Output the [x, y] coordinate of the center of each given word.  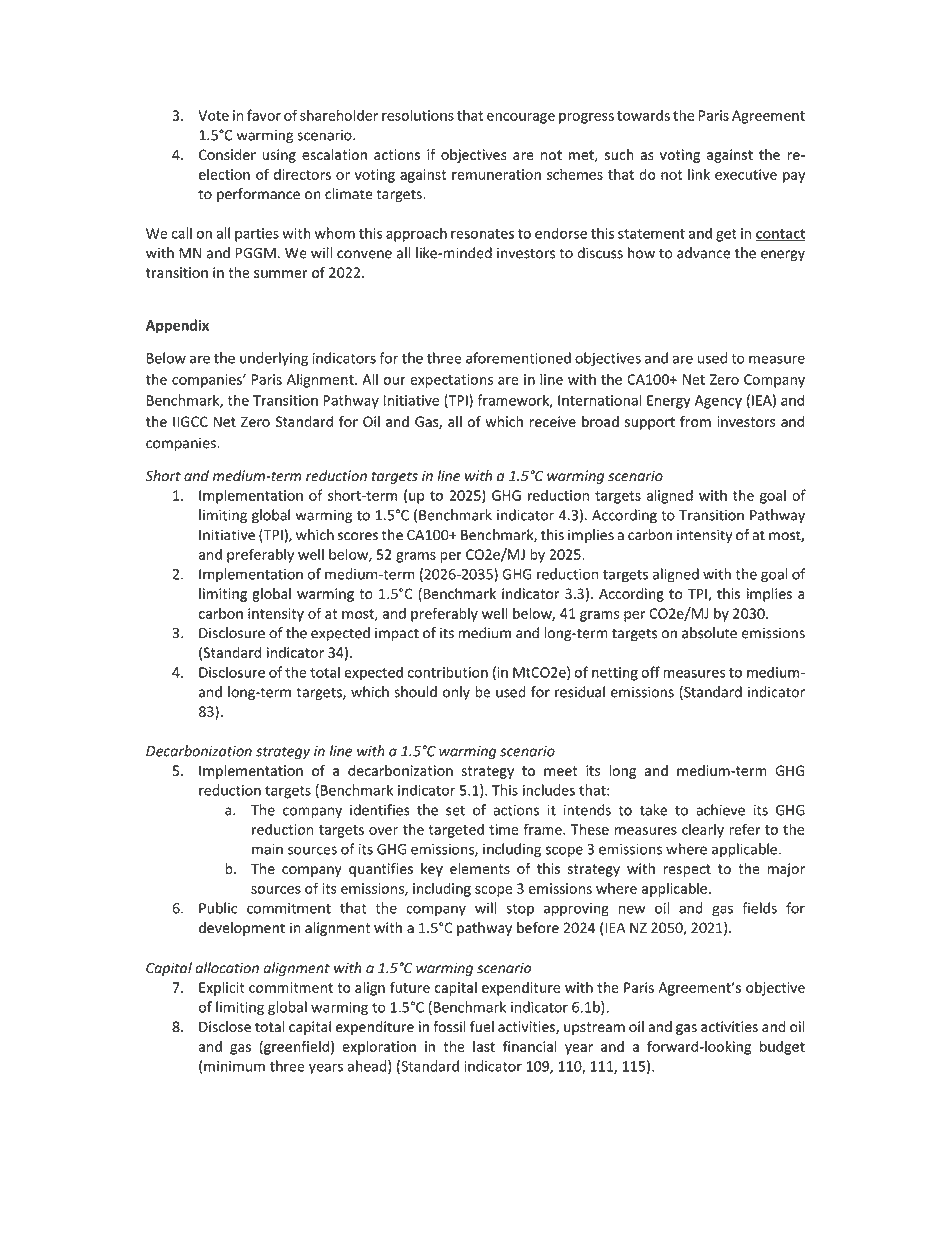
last [484, 1046]
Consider [227, 154]
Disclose [225, 1026]
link [699, 174]
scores [358, 536]
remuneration [496, 174]
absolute [709, 633]
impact [397, 634]
